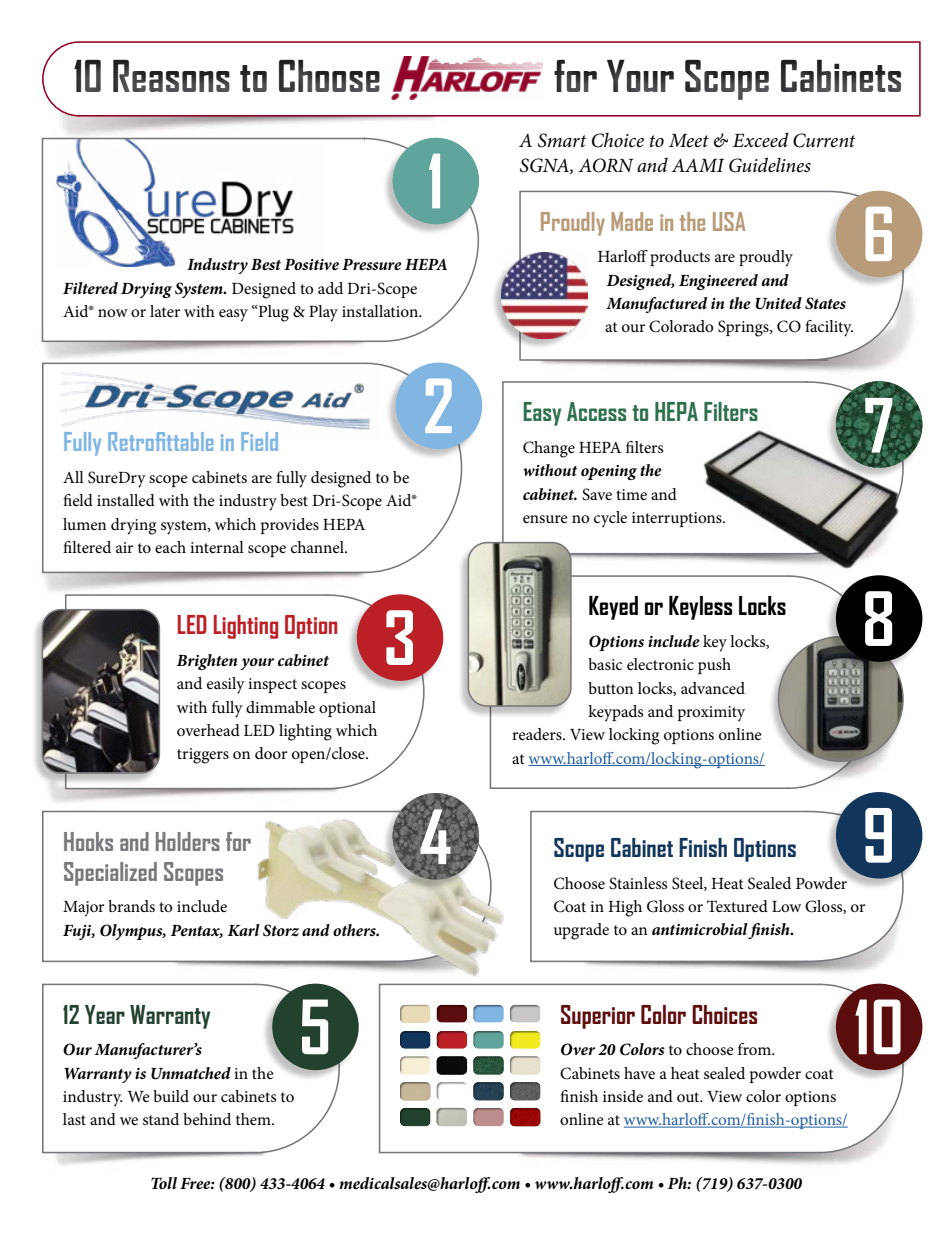 This screenshot has width=952, height=1233. What do you see at coordinates (207, 662) in the screenshot?
I see `Brighten` at bounding box center [207, 662].
